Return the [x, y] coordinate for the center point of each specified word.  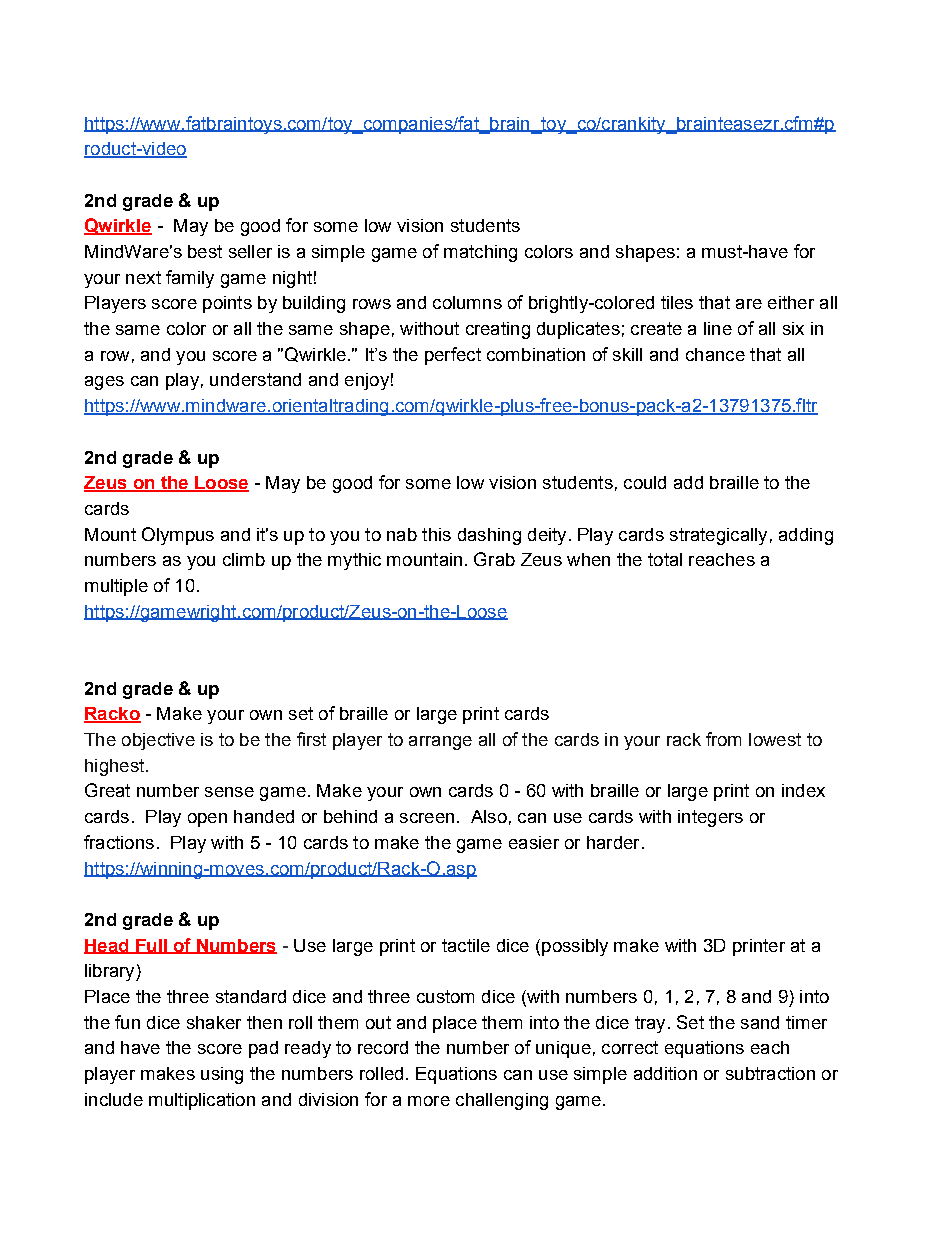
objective [158, 741]
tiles [677, 302]
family [190, 279]
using [222, 1075]
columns [467, 302]
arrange [440, 743]
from [723, 739]
